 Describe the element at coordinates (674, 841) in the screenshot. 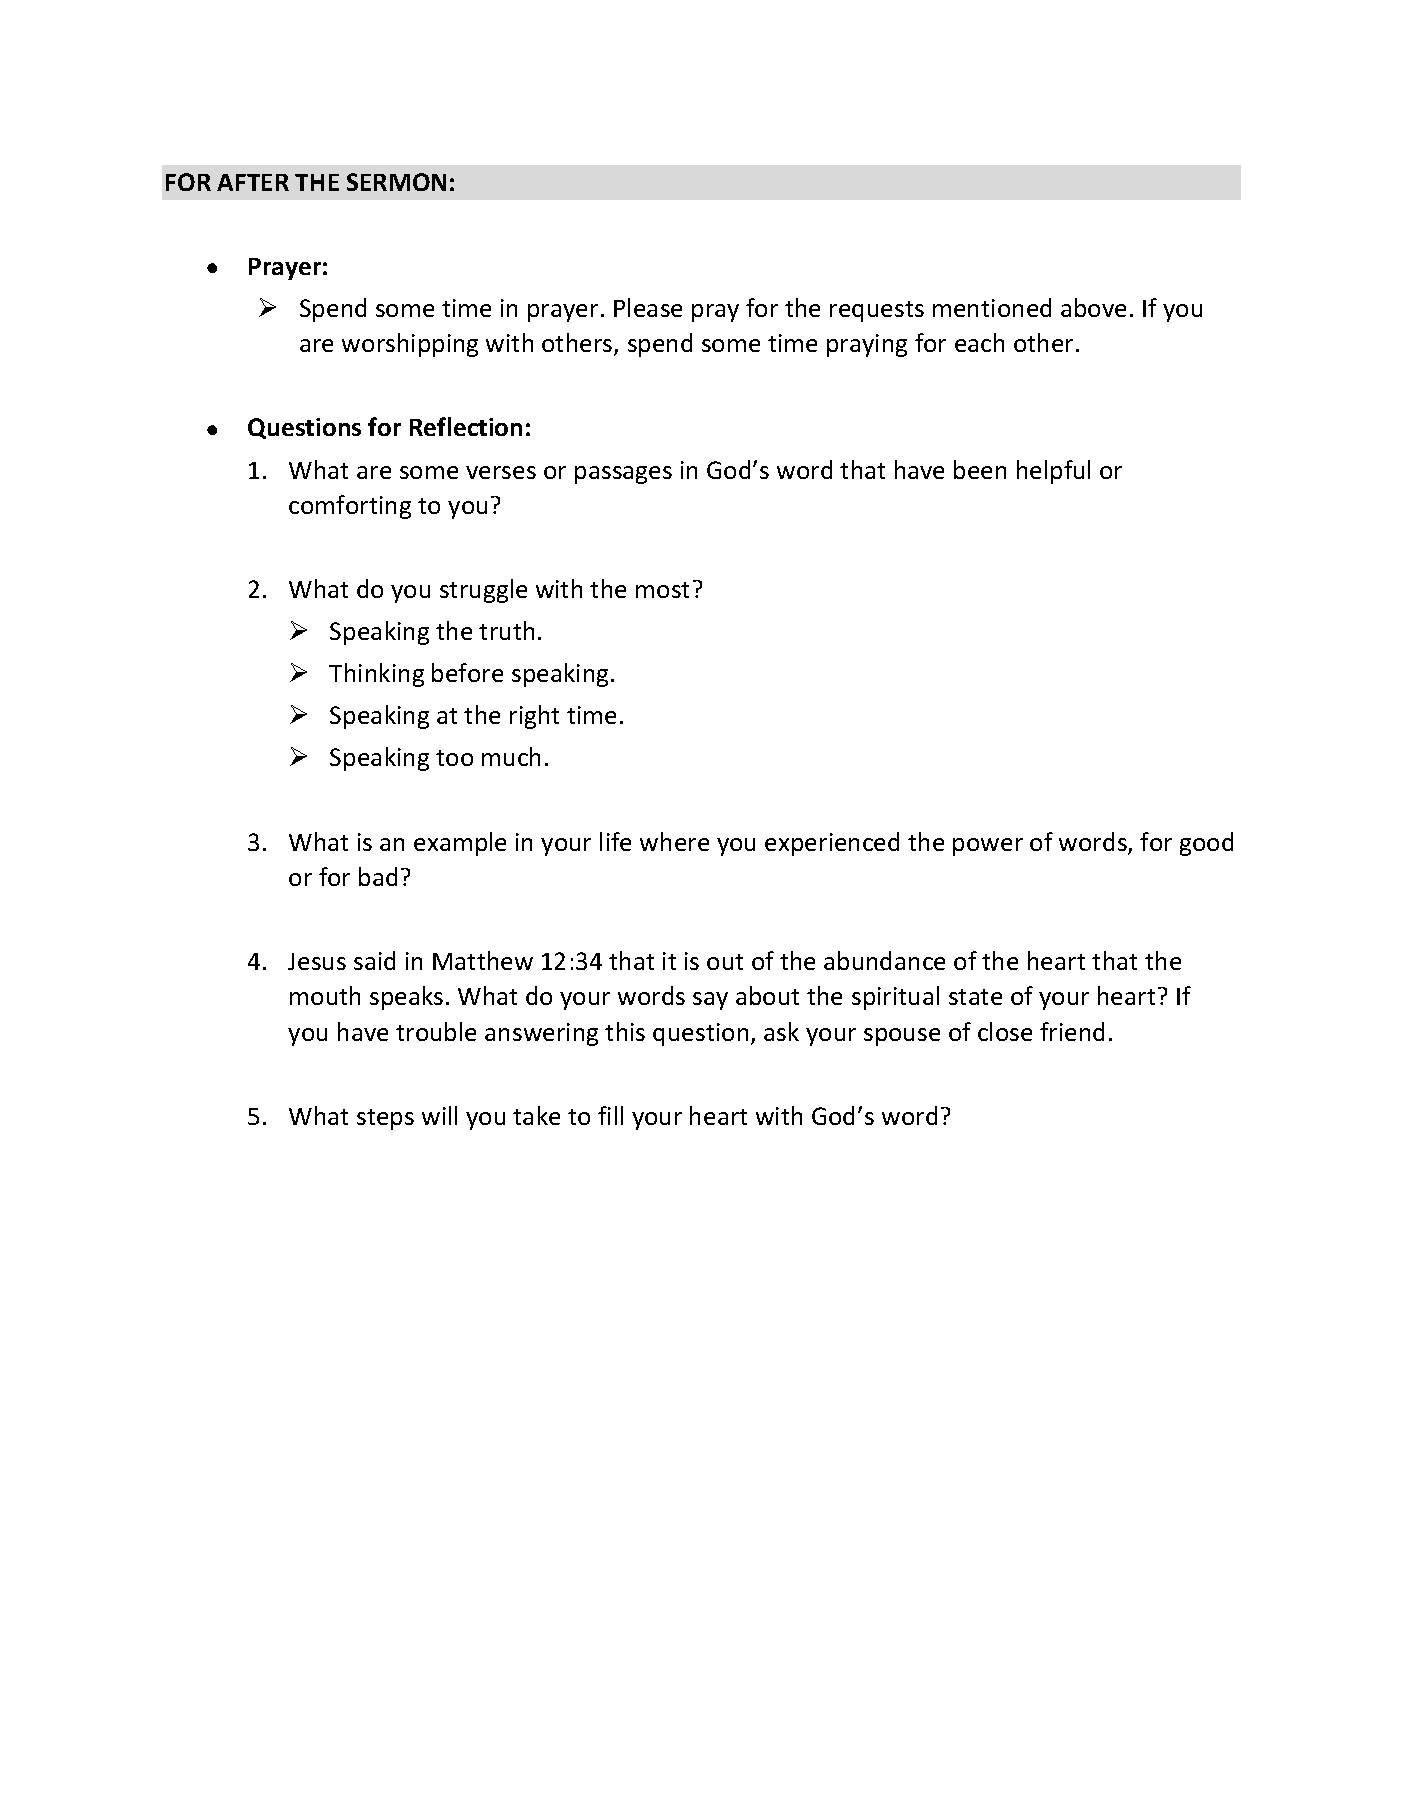

I see `where` at that location.
